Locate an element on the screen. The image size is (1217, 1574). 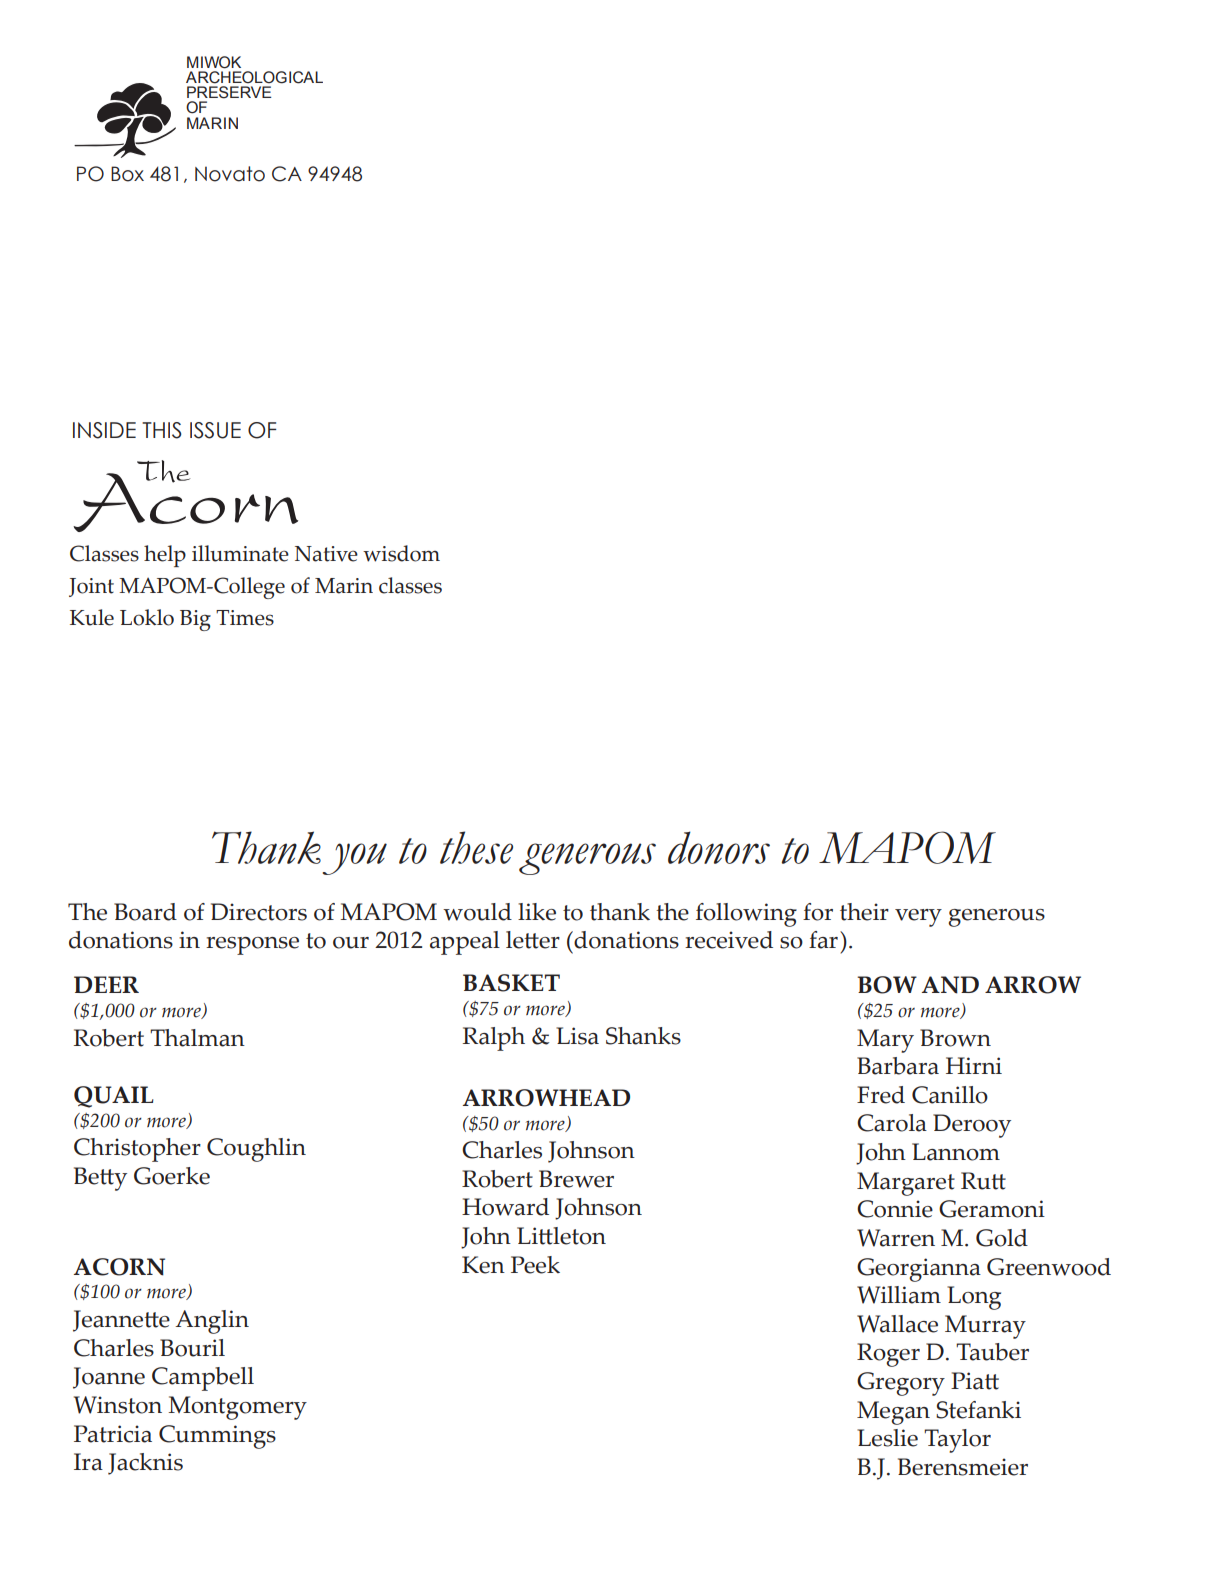
PRESERVE is located at coordinates (229, 92).
